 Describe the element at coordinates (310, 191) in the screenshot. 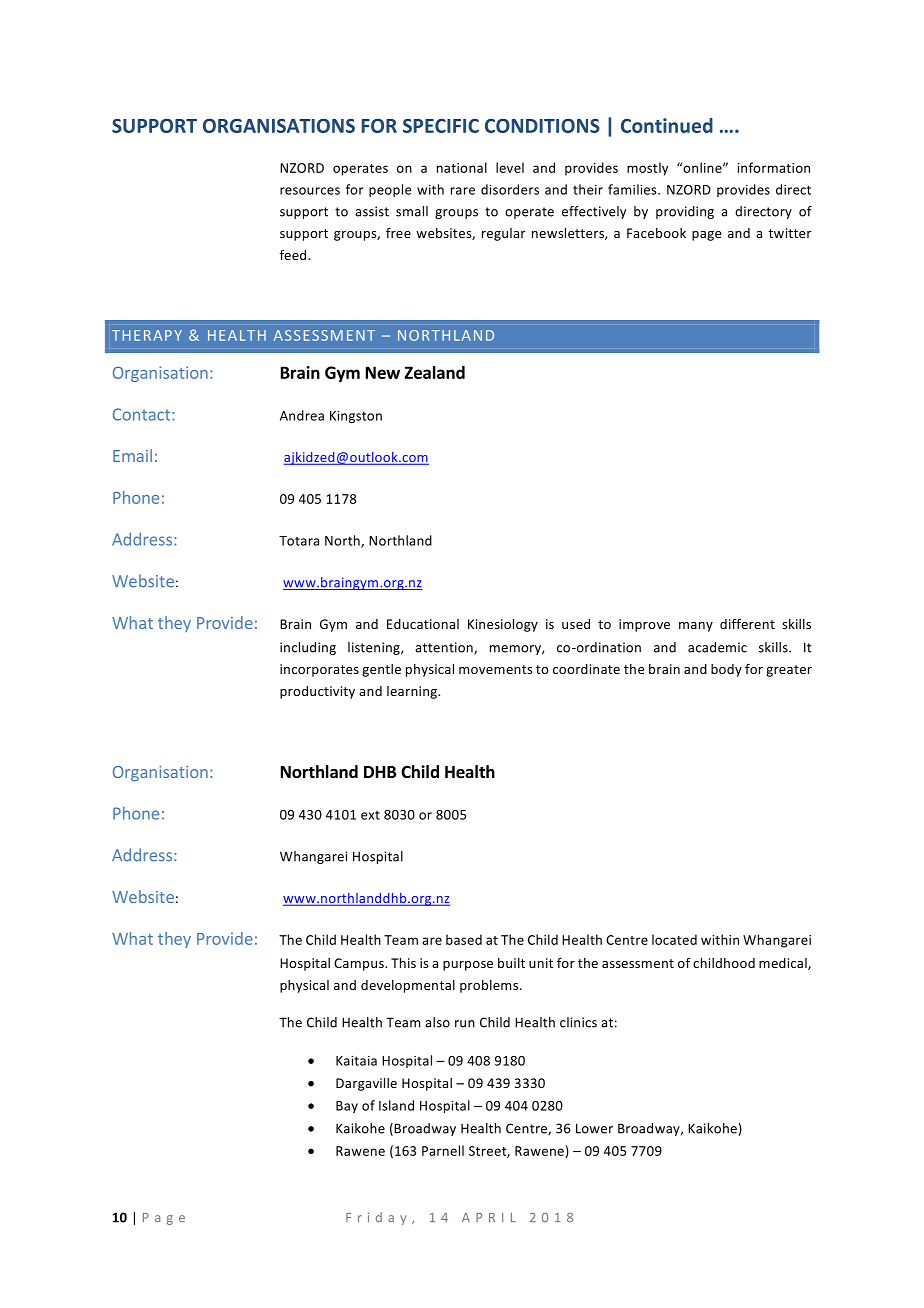

I see `resources` at that location.
